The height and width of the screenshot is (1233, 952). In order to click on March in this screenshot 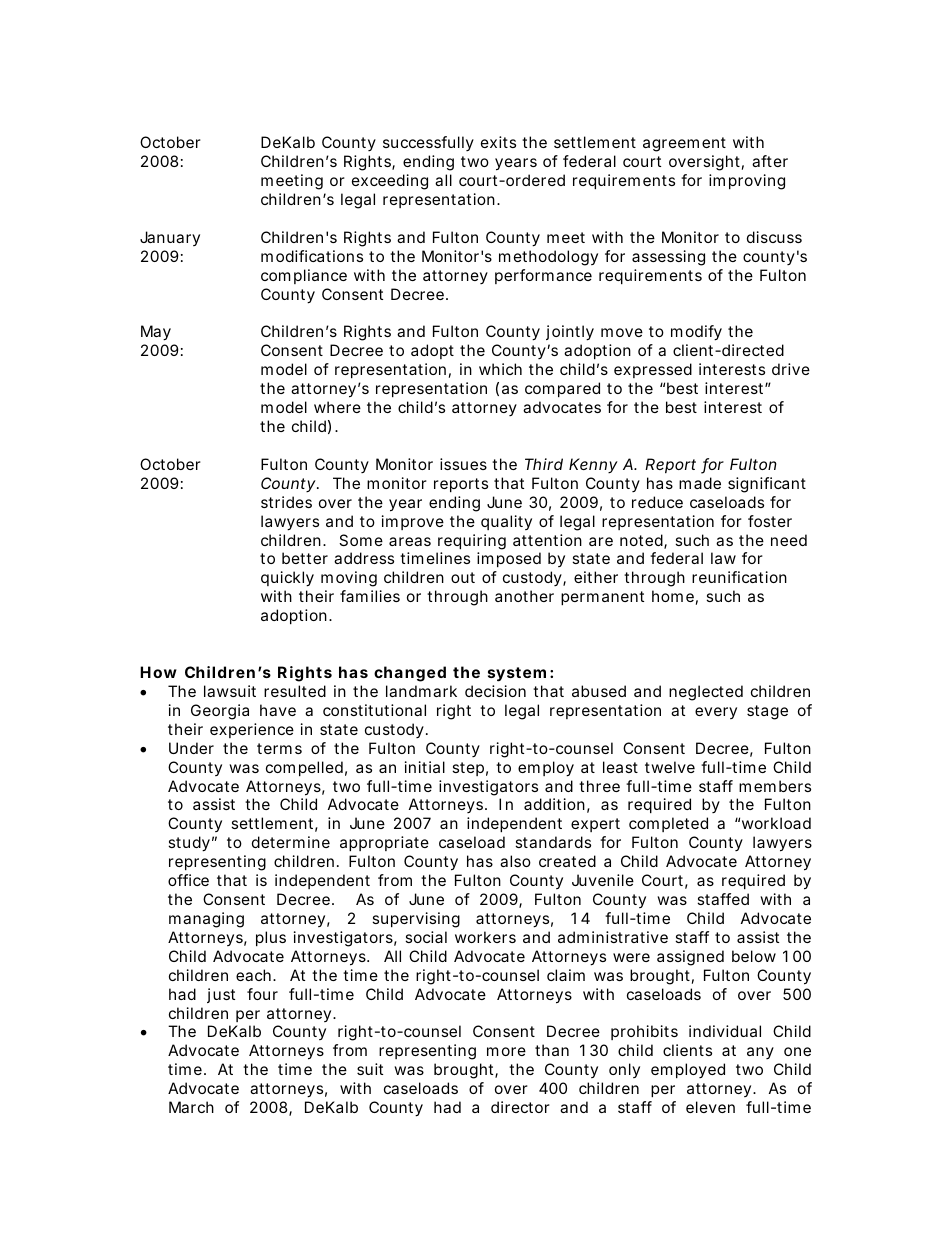, I will do `click(191, 1107)`.
